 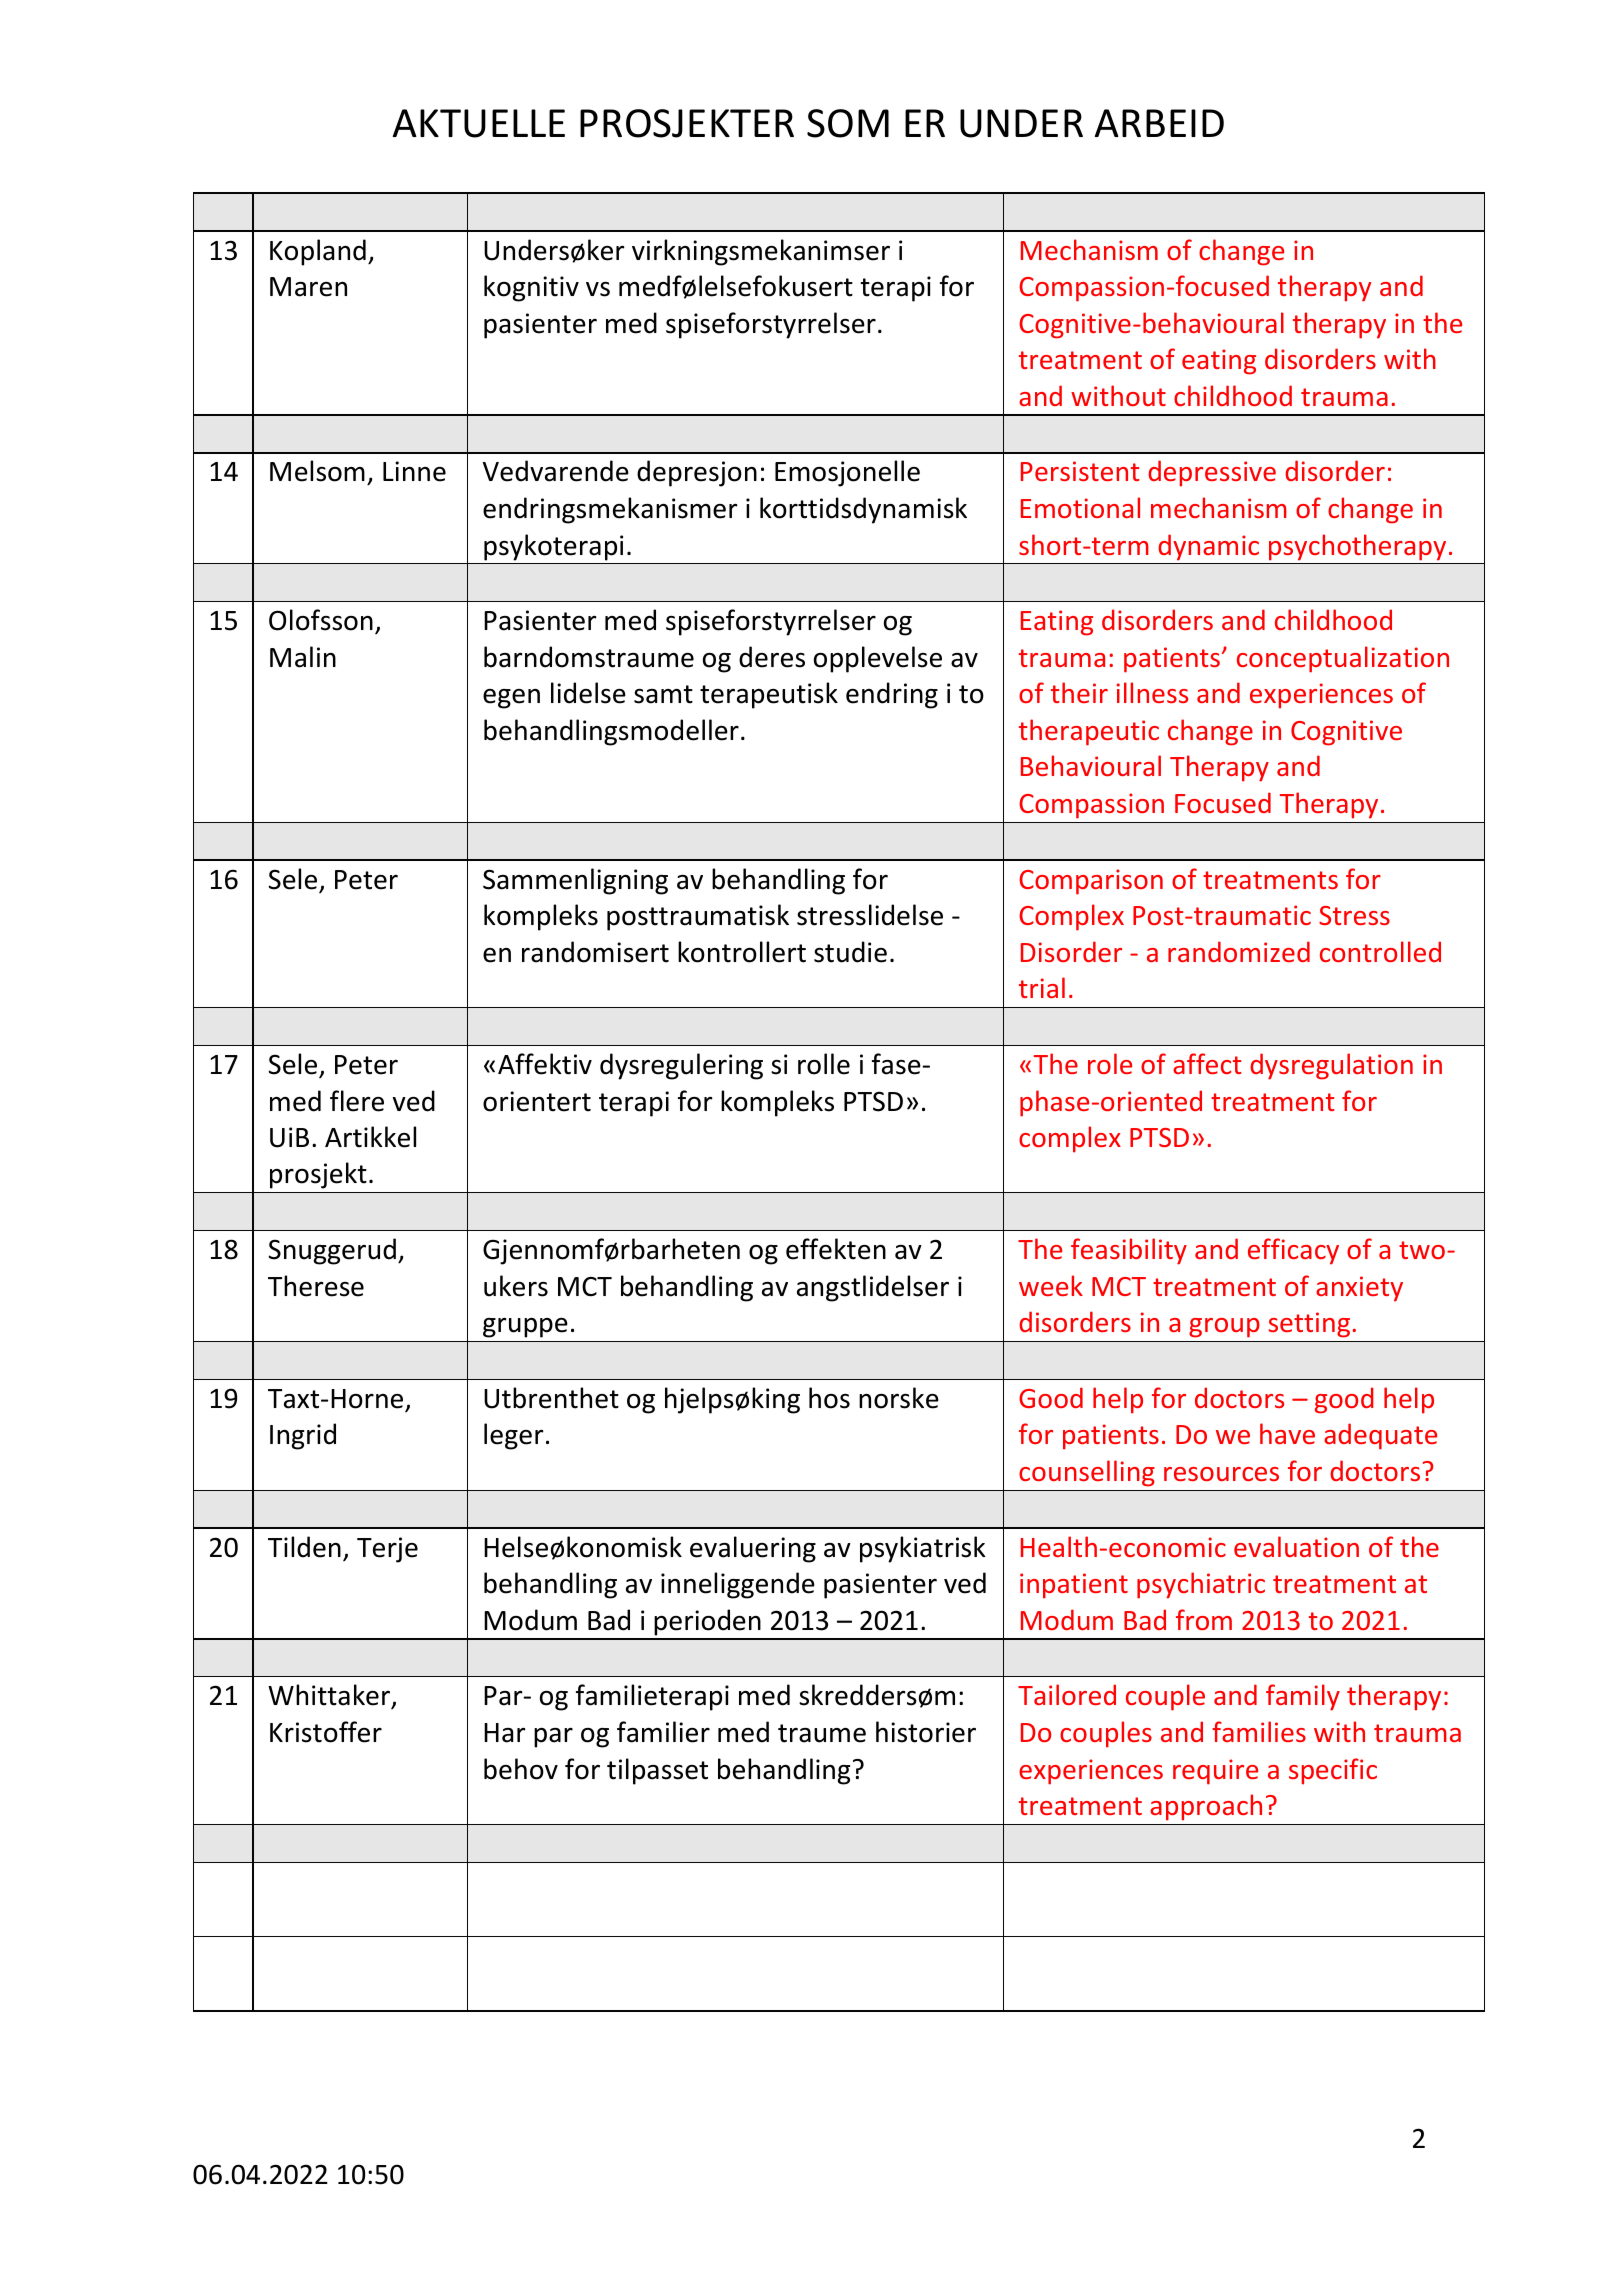 What do you see at coordinates (505, 1733) in the screenshot?
I see `Har` at bounding box center [505, 1733].
